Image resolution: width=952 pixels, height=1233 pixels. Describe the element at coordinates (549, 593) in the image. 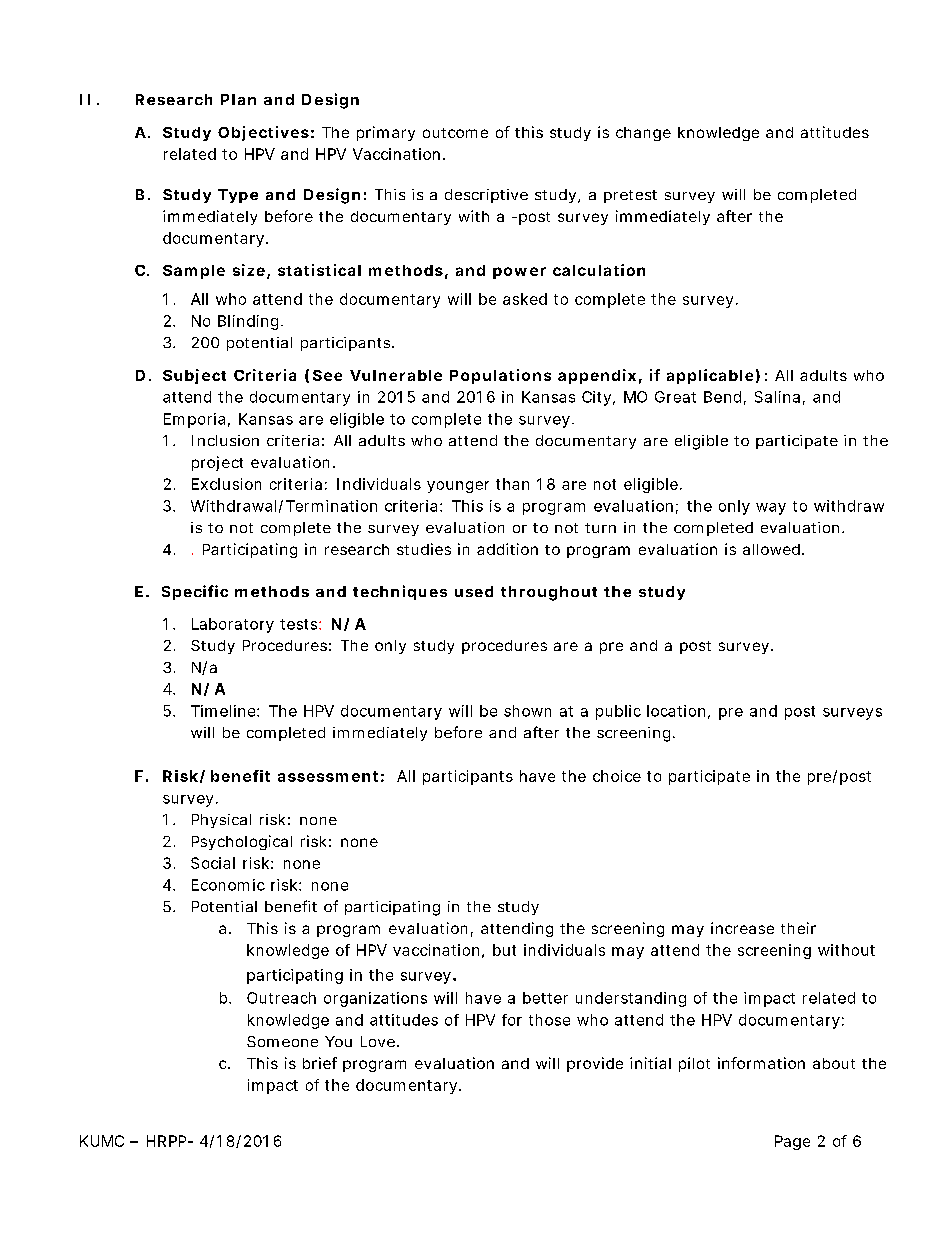

I see `throughout` at that location.
